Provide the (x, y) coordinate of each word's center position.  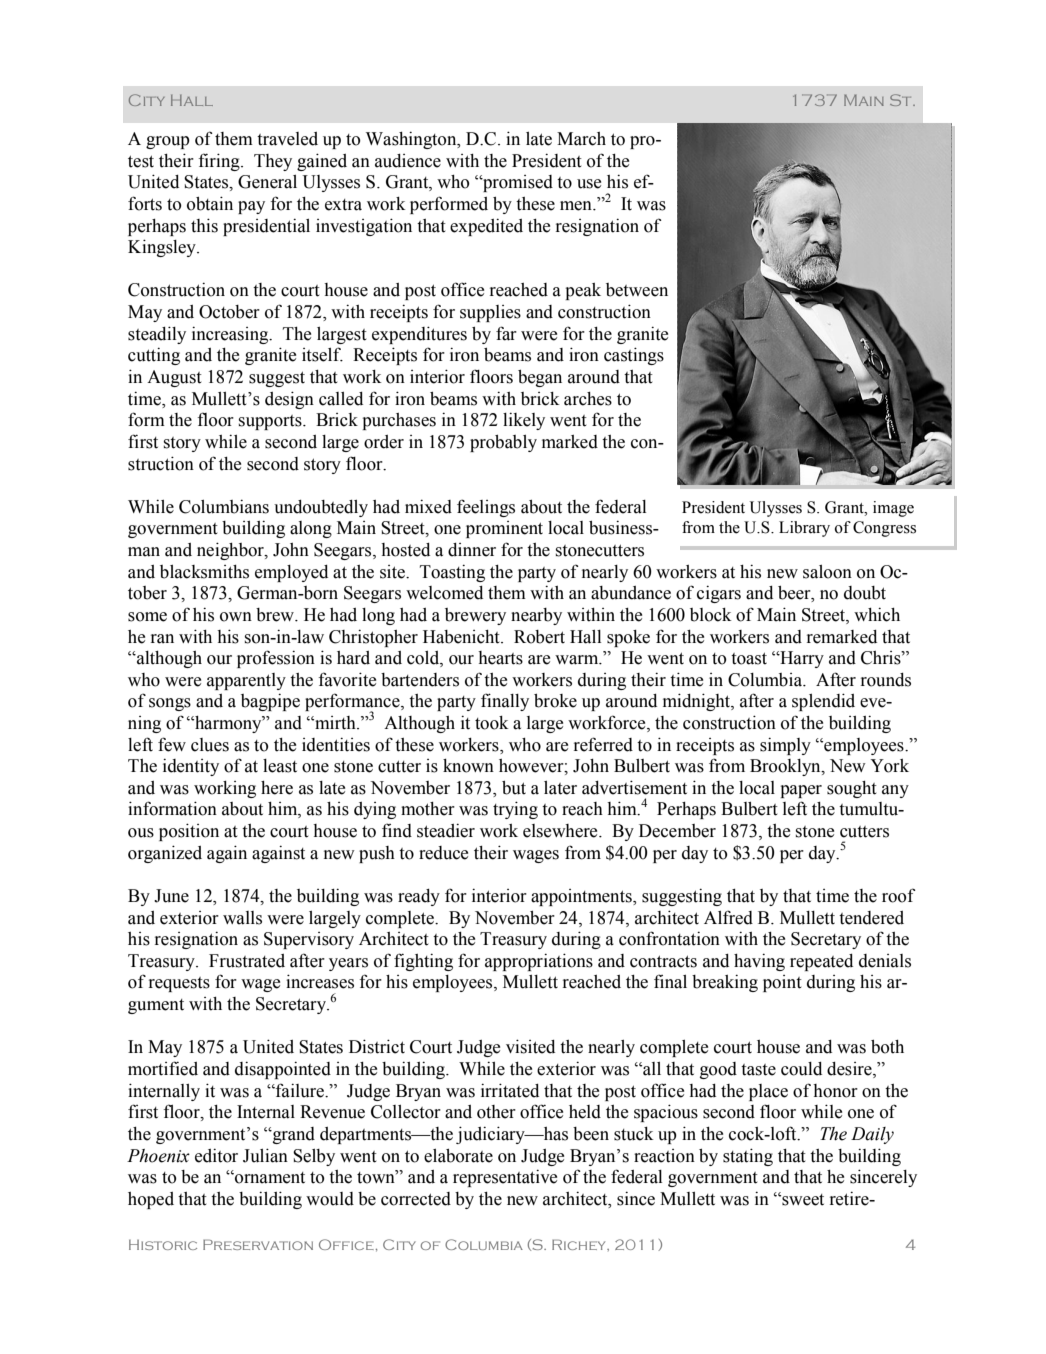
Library (804, 529)
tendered (871, 918)
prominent (504, 529)
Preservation (258, 1244)
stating (748, 1157)
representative (505, 1178)
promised (517, 183)
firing (220, 162)
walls (242, 918)
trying (515, 810)
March (581, 139)
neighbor (231, 551)
